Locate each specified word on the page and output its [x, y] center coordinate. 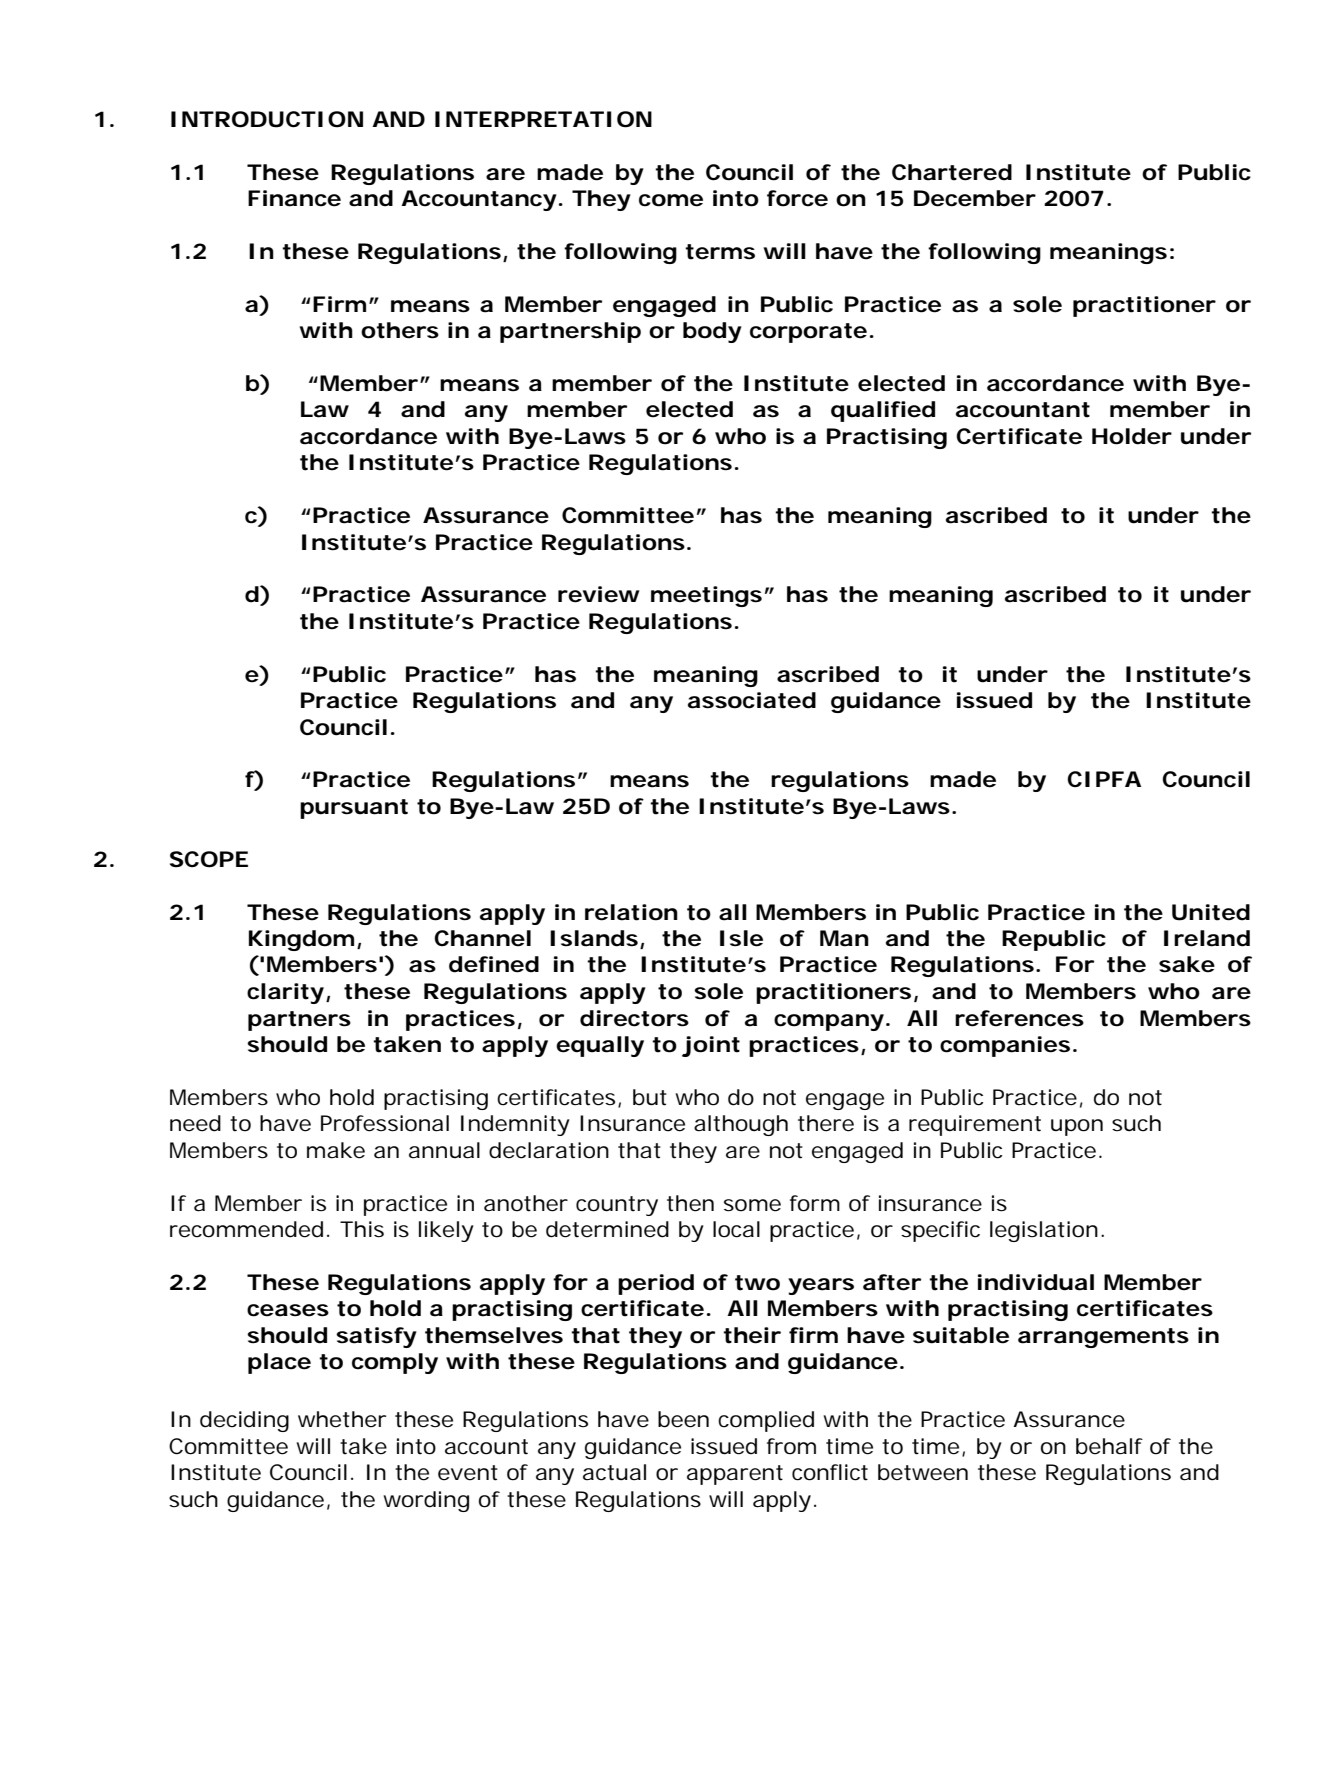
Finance [294, 198]
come [671, 200]
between [923, 1472]
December [975, 198]
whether [342, 1419]
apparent [735, 1475]
